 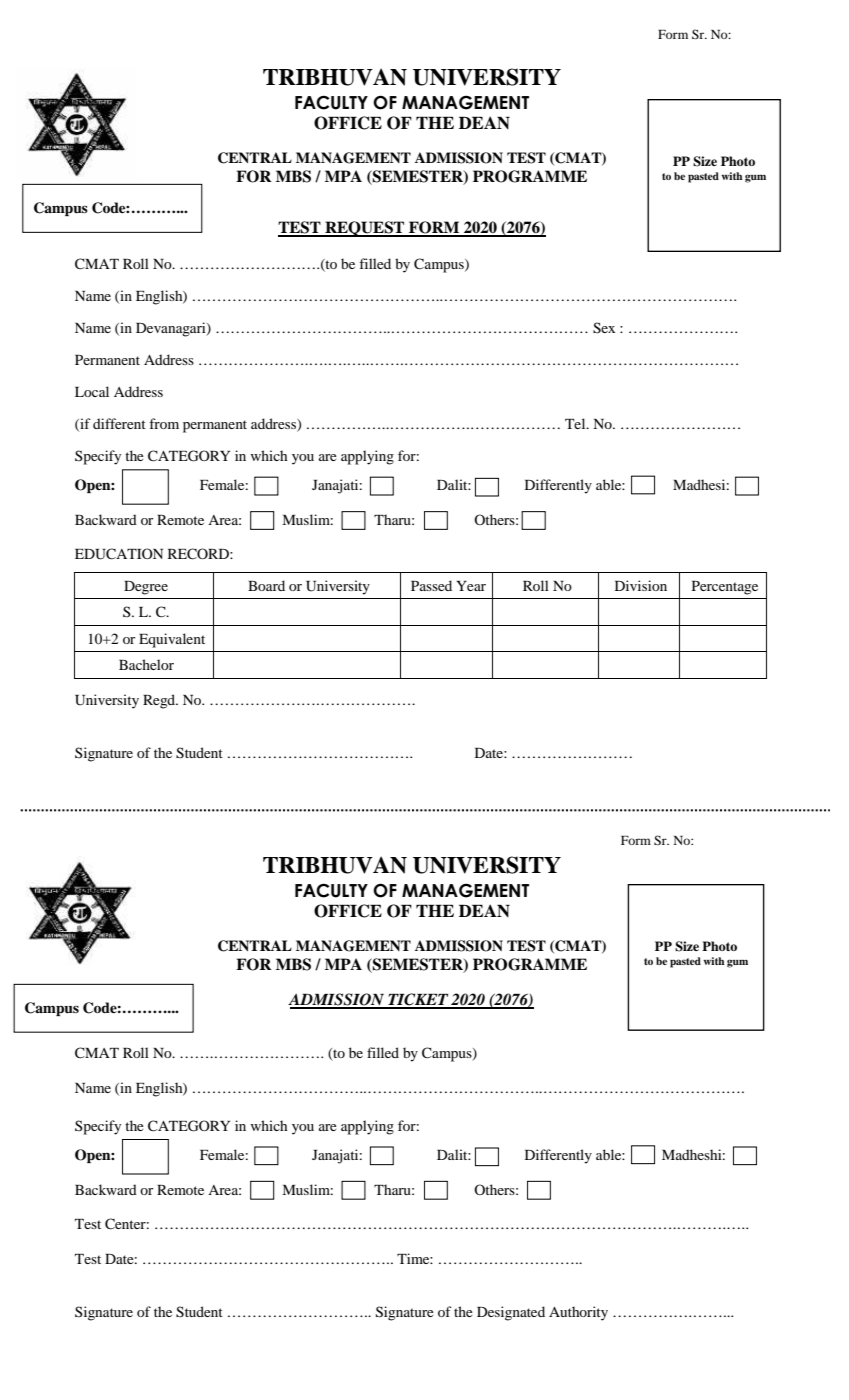 I want to click on Passed, so click(x=431, y=585).
